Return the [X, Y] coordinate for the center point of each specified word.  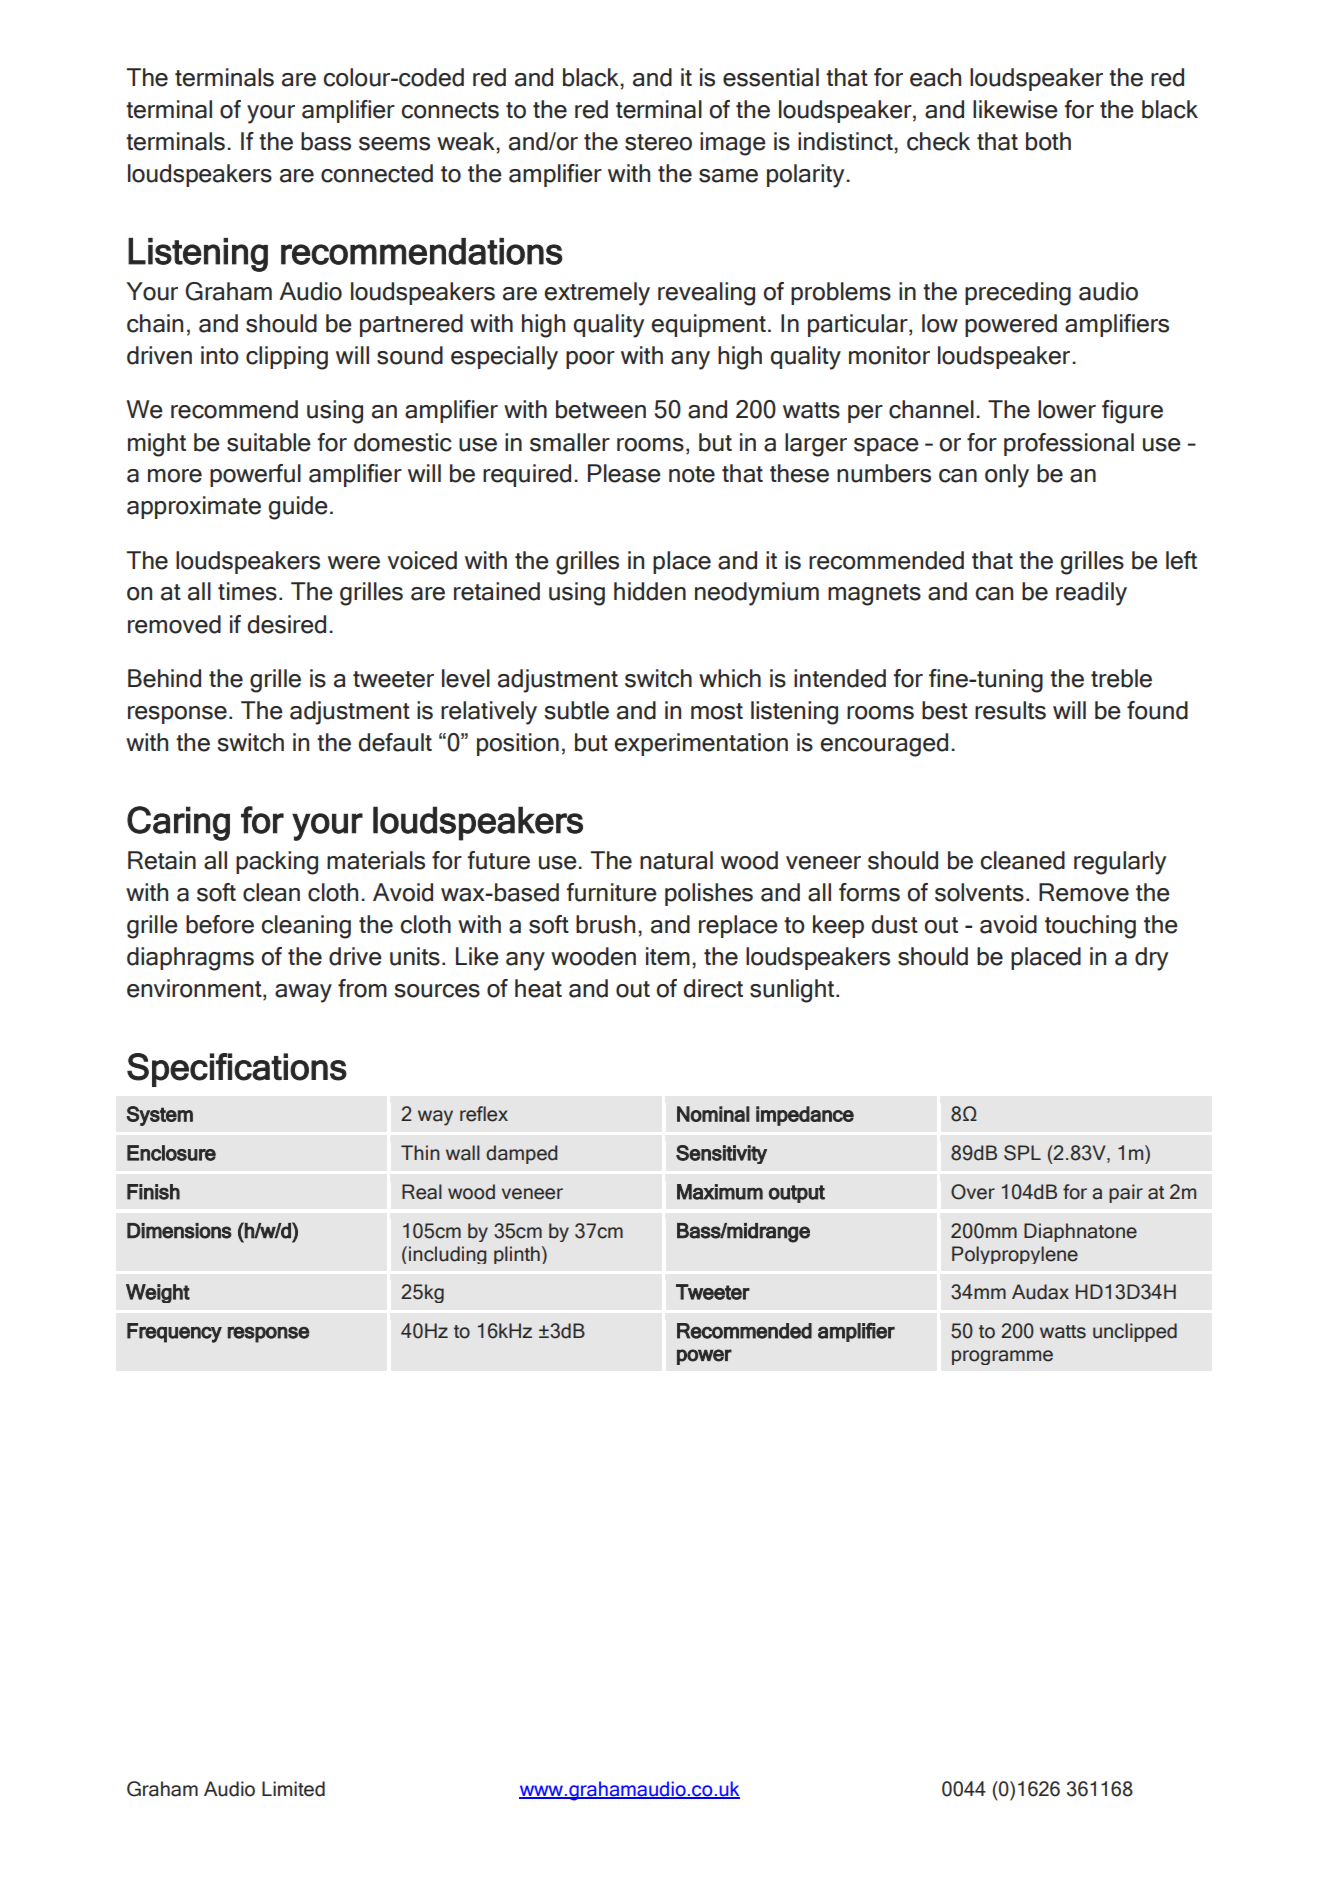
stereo [658, 142]
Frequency [174, 1333]
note [692, 474]
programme [1002, 1357]
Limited [293, 1789]
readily [1091, 594]
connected [377, 173]
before [220, 924]
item [668, 956]
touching [1090, 927]
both [1048, 141]
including [447, 1255]
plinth [517, 1255]
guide [298, 508]
